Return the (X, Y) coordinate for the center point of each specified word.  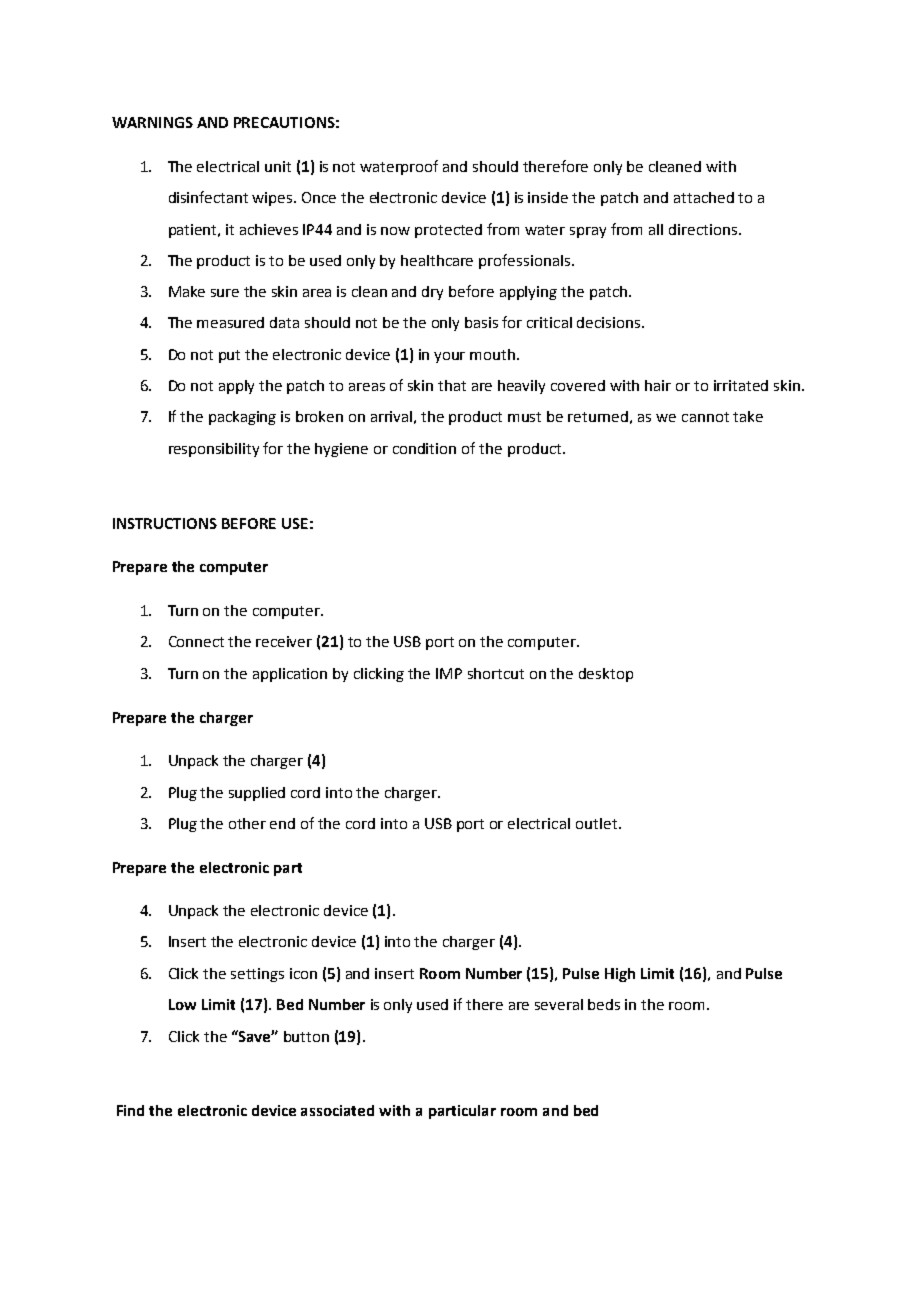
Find (130, 1110)
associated (337, 1110)
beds (604, 1004)
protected (448, 231)
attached (704, 197)
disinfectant (208, 197)
